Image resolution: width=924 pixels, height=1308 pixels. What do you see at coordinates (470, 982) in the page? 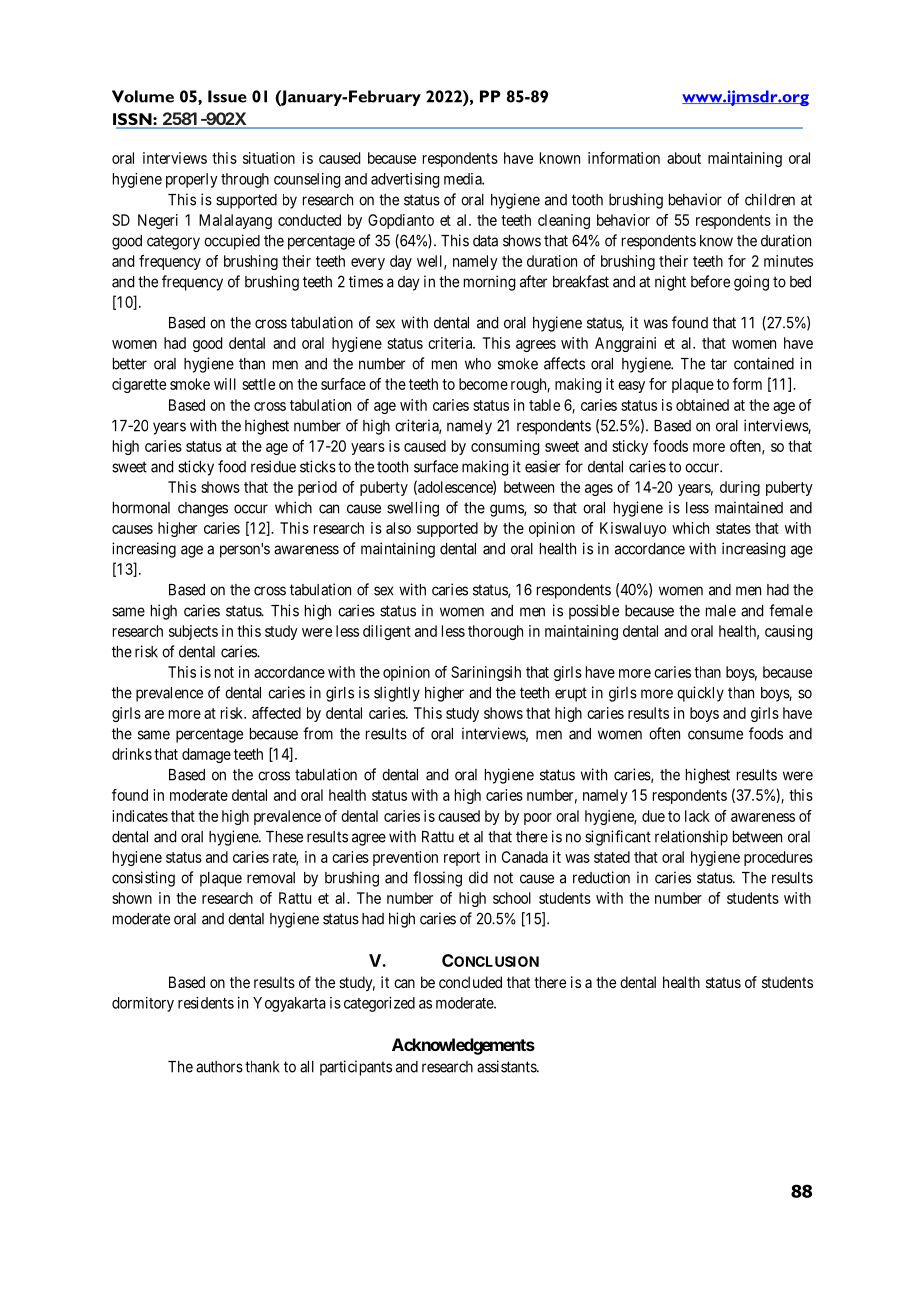
I see `concluded` at bounding box center [470, 982].
